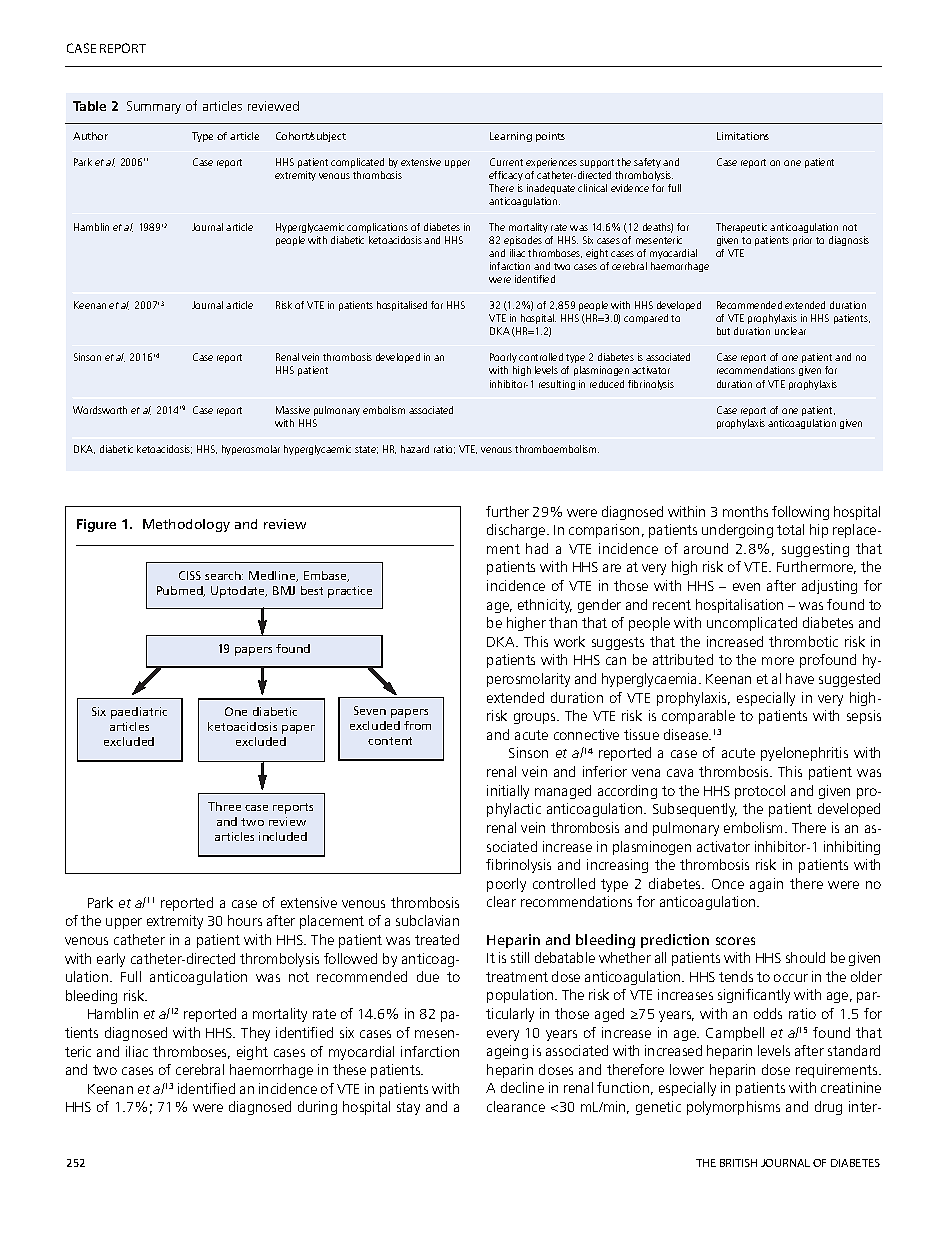  Describe the element at coordinates (427, 920) in the screenshot. I see `subclavian` at that location.
